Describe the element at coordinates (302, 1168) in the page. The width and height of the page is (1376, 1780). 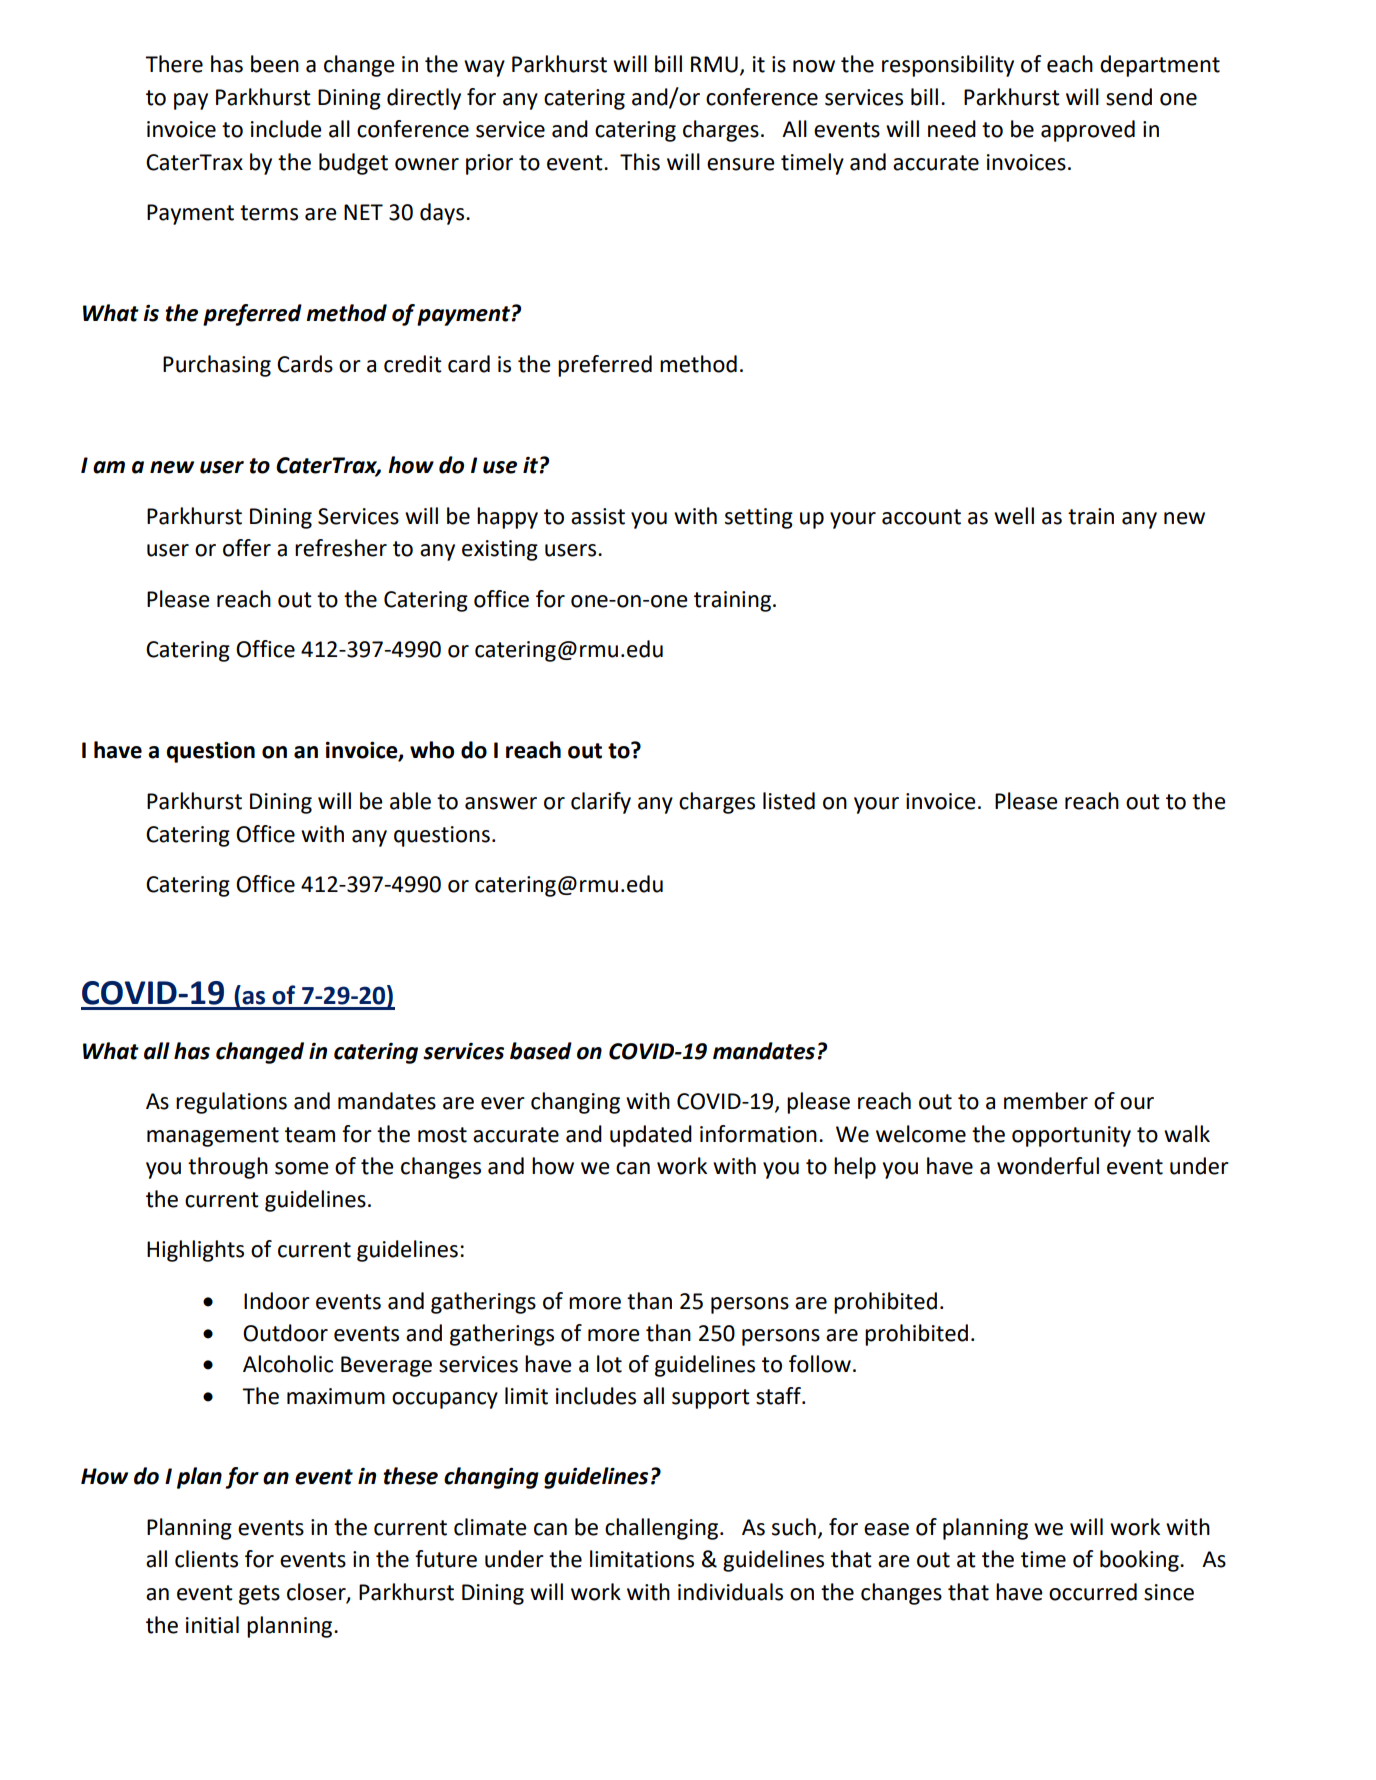
I see `some` at that location.
